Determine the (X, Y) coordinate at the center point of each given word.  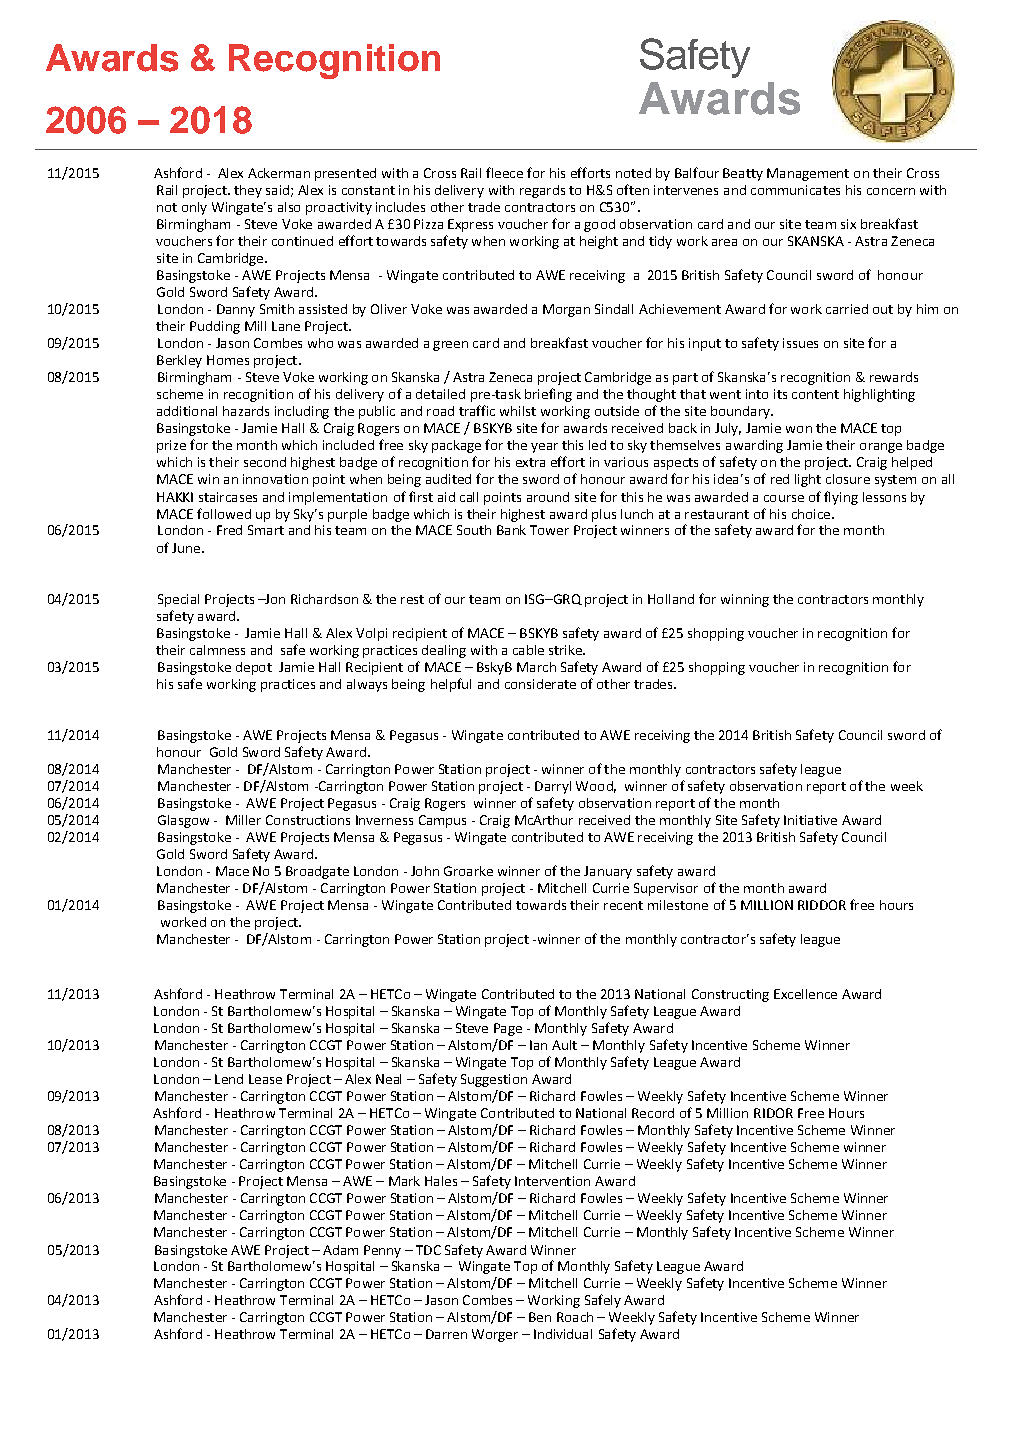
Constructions (308, 820)
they (248, 191)
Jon (274, 599)
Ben (540, 1317)
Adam (340, 1250)
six (848, 224)
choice (812, 514)
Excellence (805, 994)
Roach (575, 1317)
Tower (549, 530)
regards (542, 191)
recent (623, 905)
